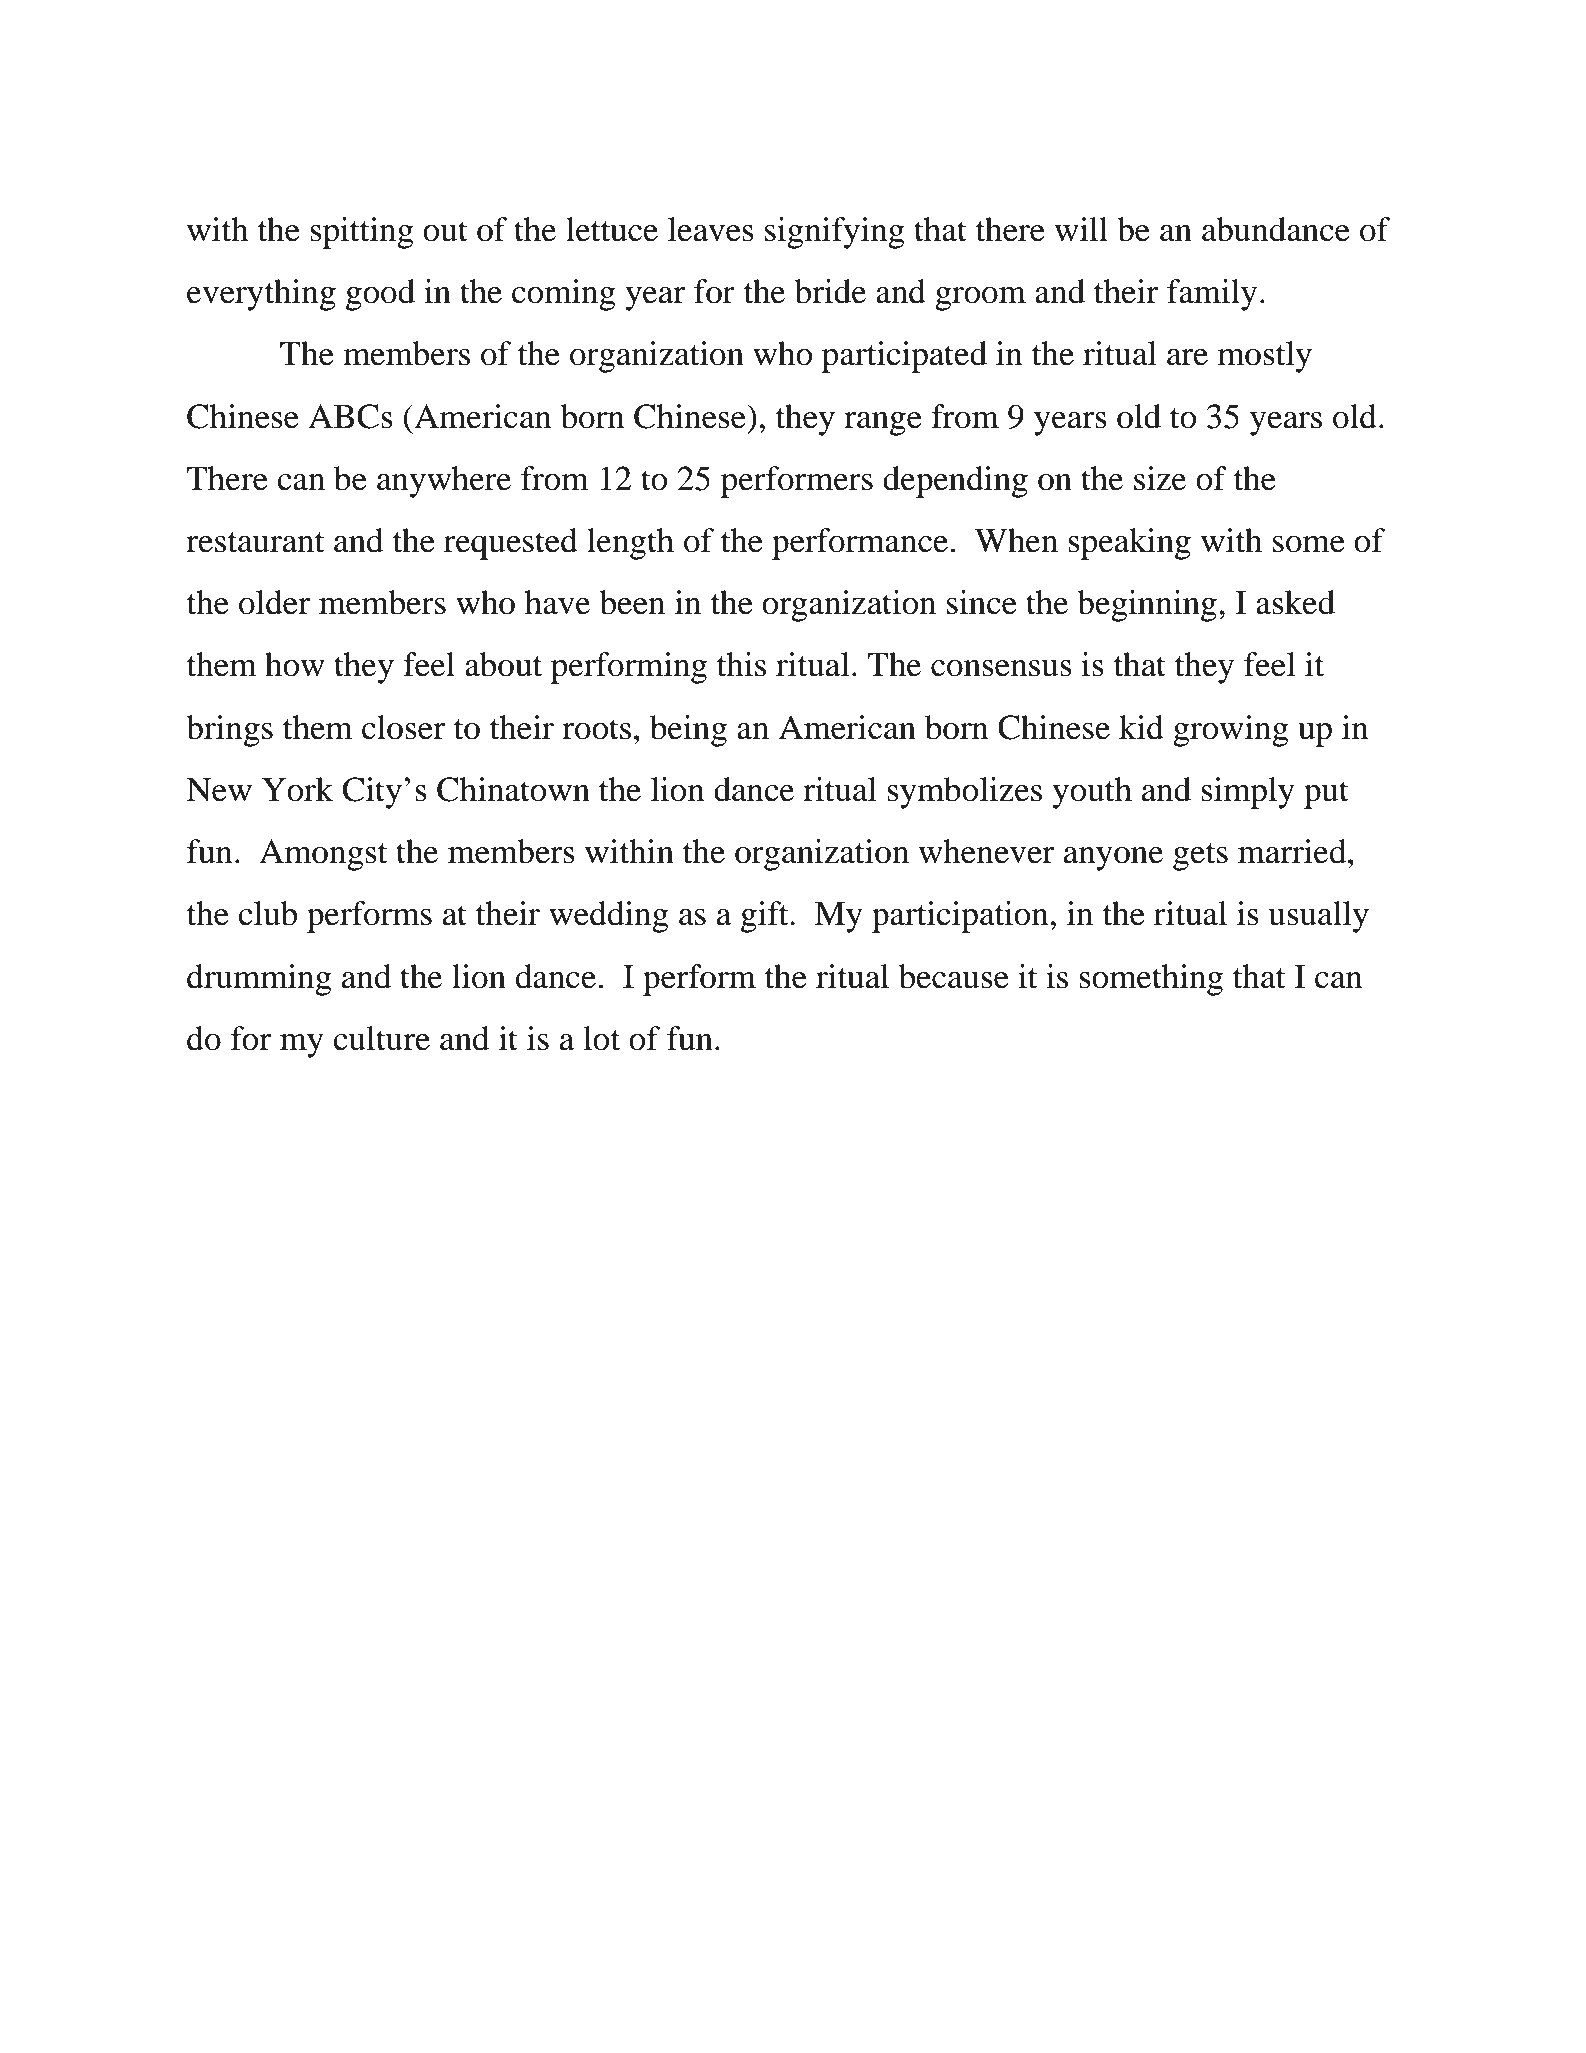 The height and width of the document is (2053, 1586). What do you see at coordinates (741, 664) in the document?
I see `this` at bounding box center [741, 664].
